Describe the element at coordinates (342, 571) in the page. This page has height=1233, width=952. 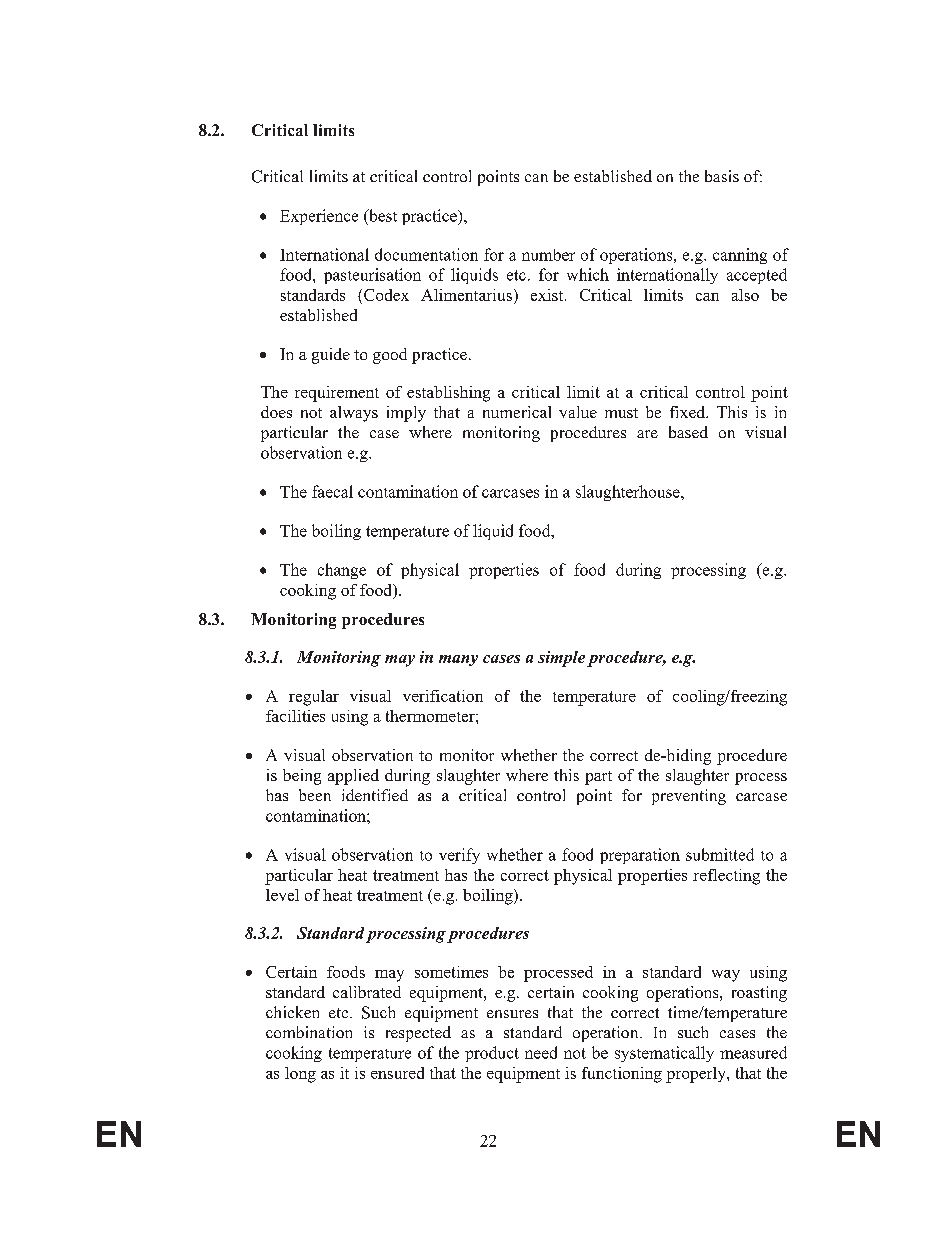
I see `change` at that location.
